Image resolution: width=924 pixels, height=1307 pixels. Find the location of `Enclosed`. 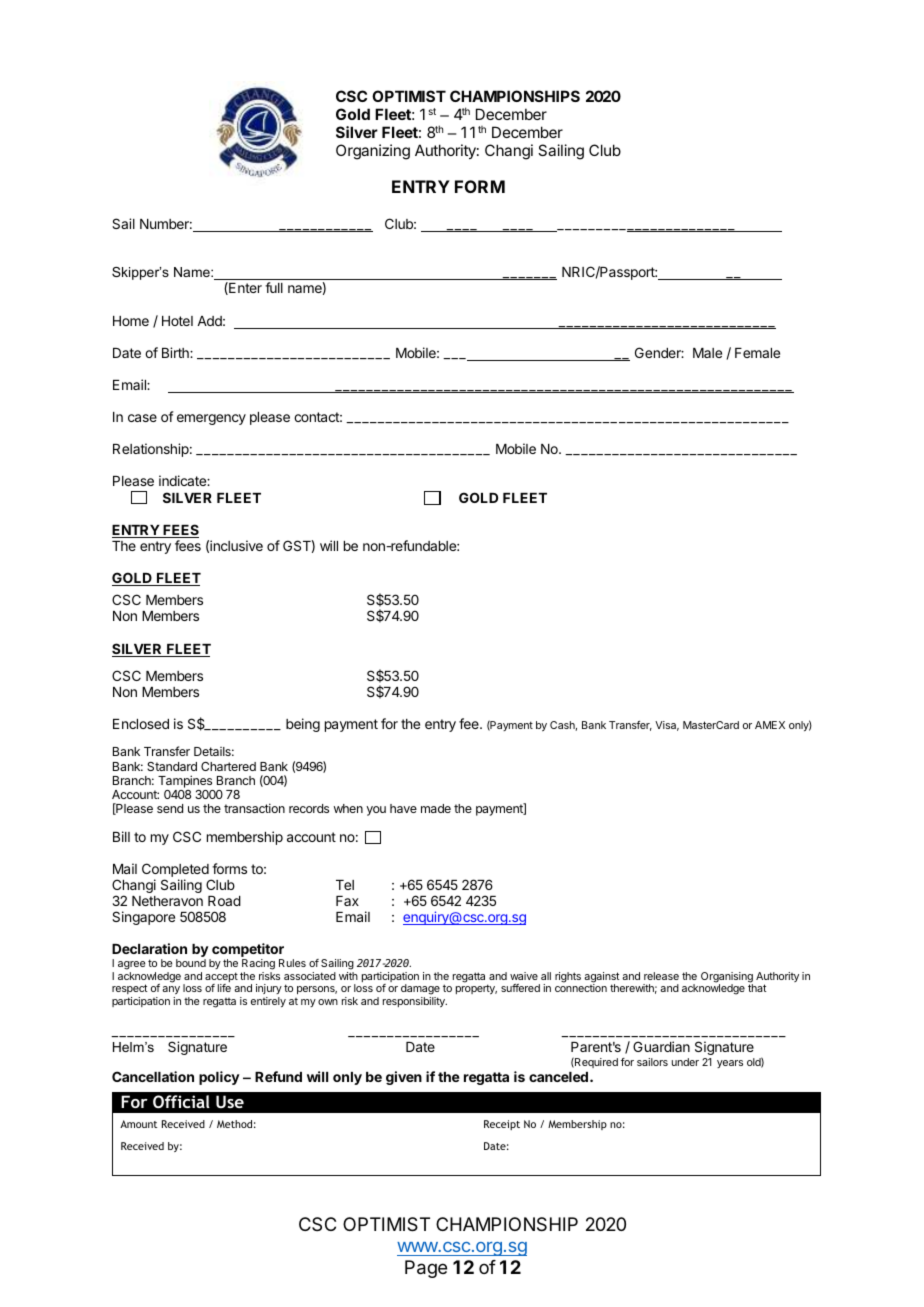

Enclosed is located at coordinates (141, 724).
